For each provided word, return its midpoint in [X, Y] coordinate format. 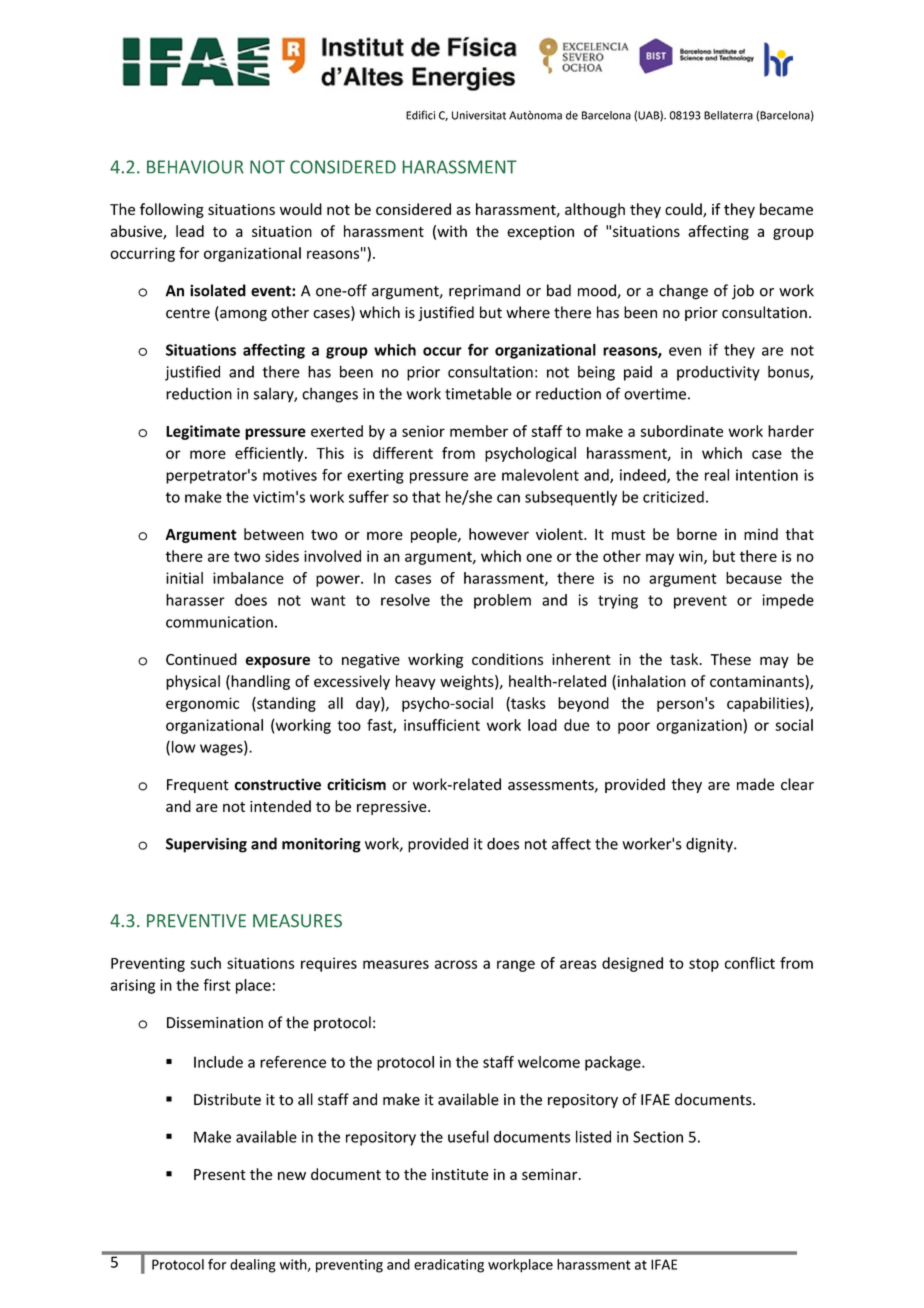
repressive [393, 808]
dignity [710, 845]
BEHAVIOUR [195, 167]
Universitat [479, 115]
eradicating [449, 1266]
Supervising [206, 845]
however [499, 534]
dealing [253, 1266]
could [684, 210]
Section [658, 1137]
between [274, 534]
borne [697, 534]
